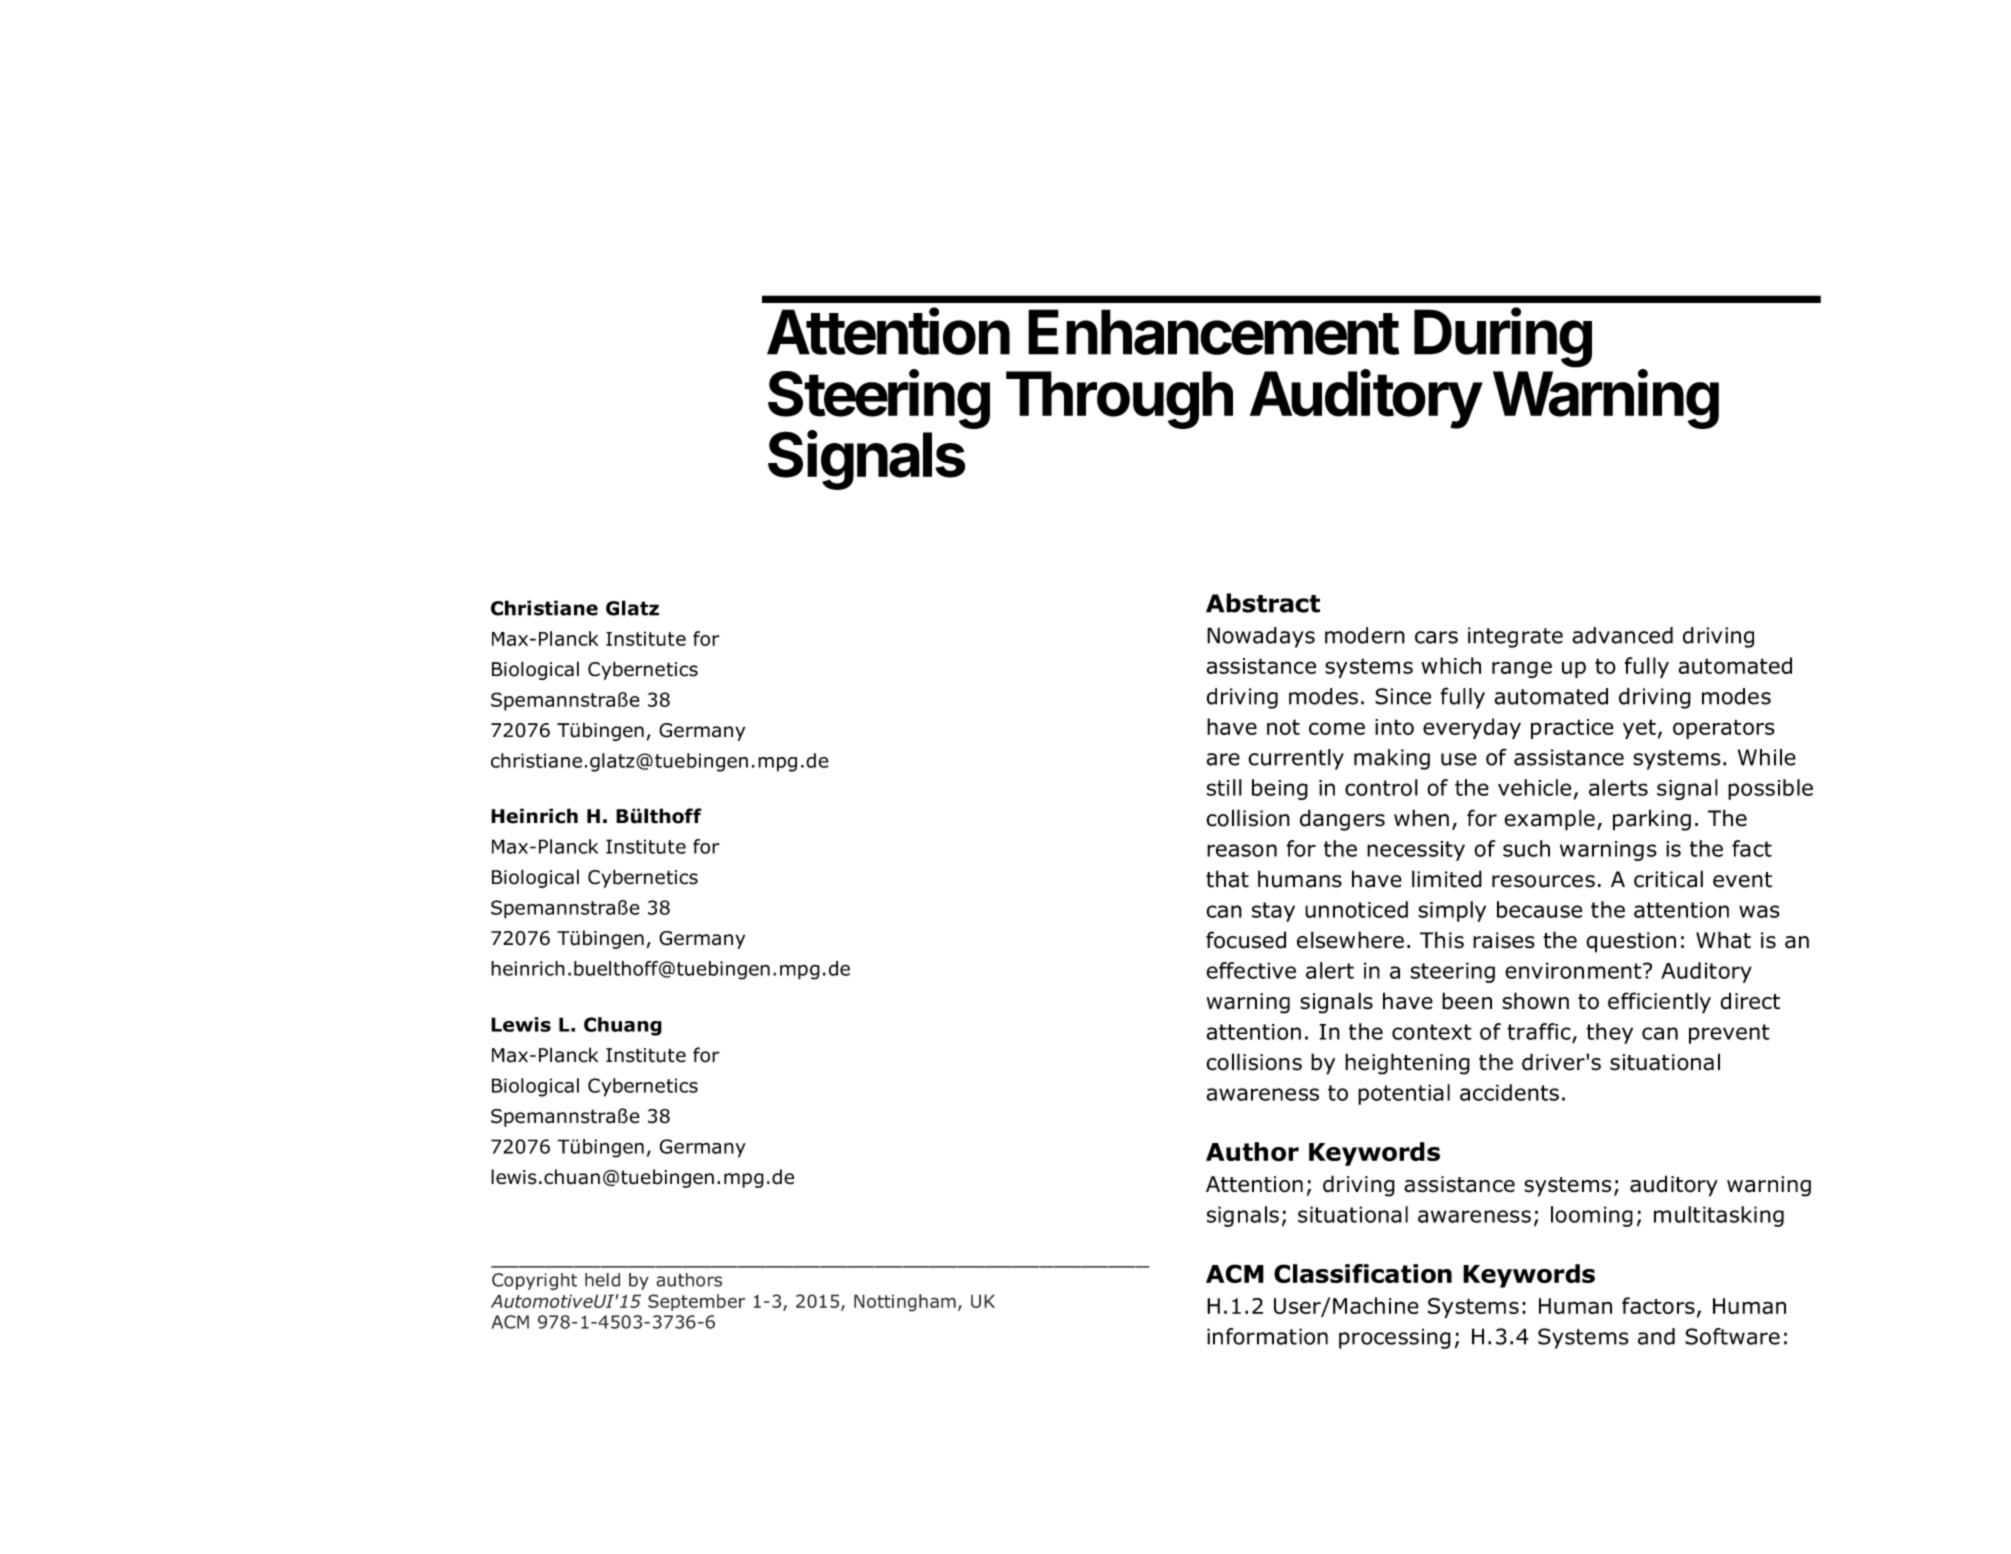 This document has height=1554, width=2011. Describe the element at coordinates (1652, 820) in the document. I see `parking` at that location.
